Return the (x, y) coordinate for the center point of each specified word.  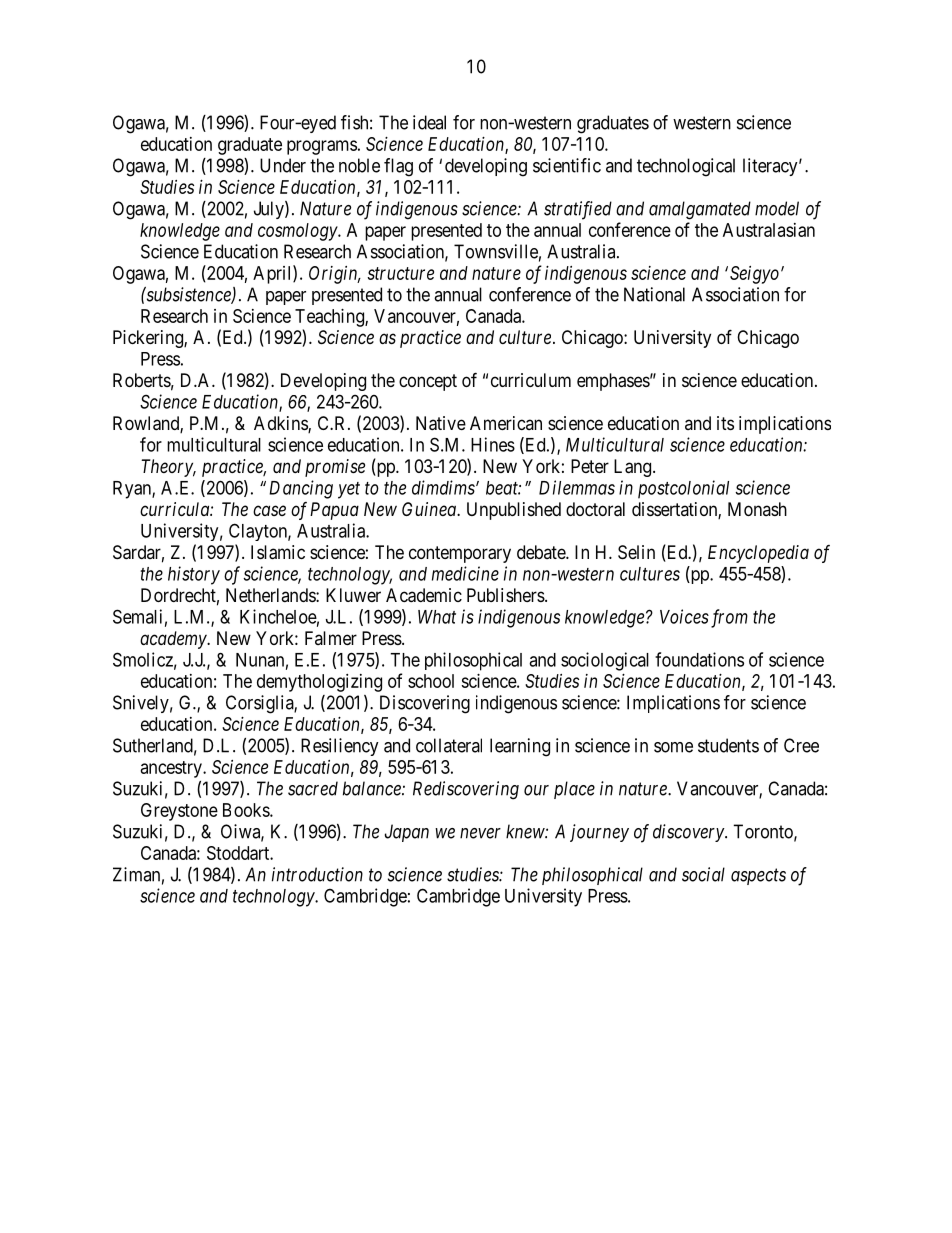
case (269, 510)
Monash (757, 509)
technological (686, 167)
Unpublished (514, 511)
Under (283, 165)
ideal (429, 122)
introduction (317, 874)
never (480, 833)
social (703, 874)
